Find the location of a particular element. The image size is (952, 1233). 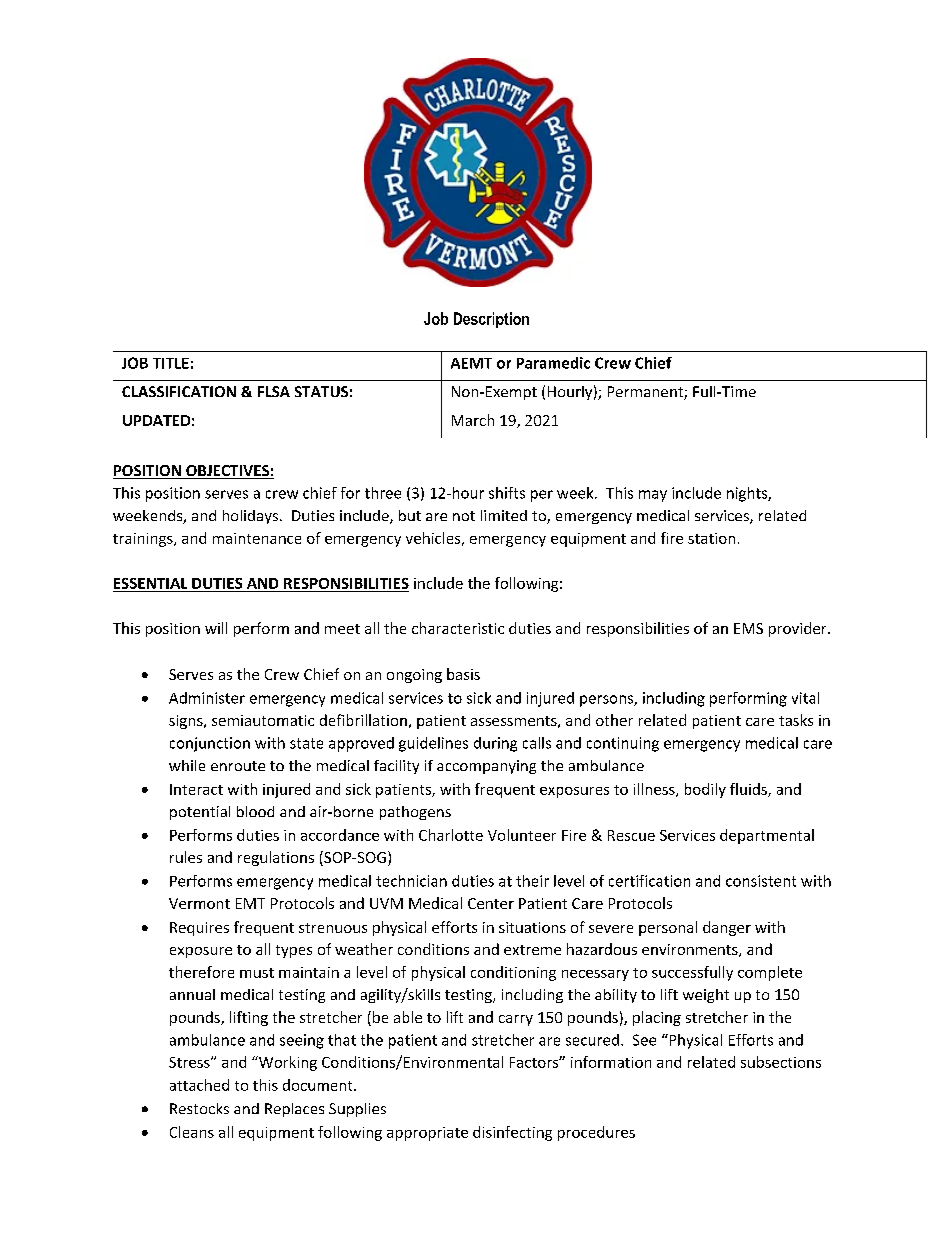

Requires is located at coordinates (199, 929).
